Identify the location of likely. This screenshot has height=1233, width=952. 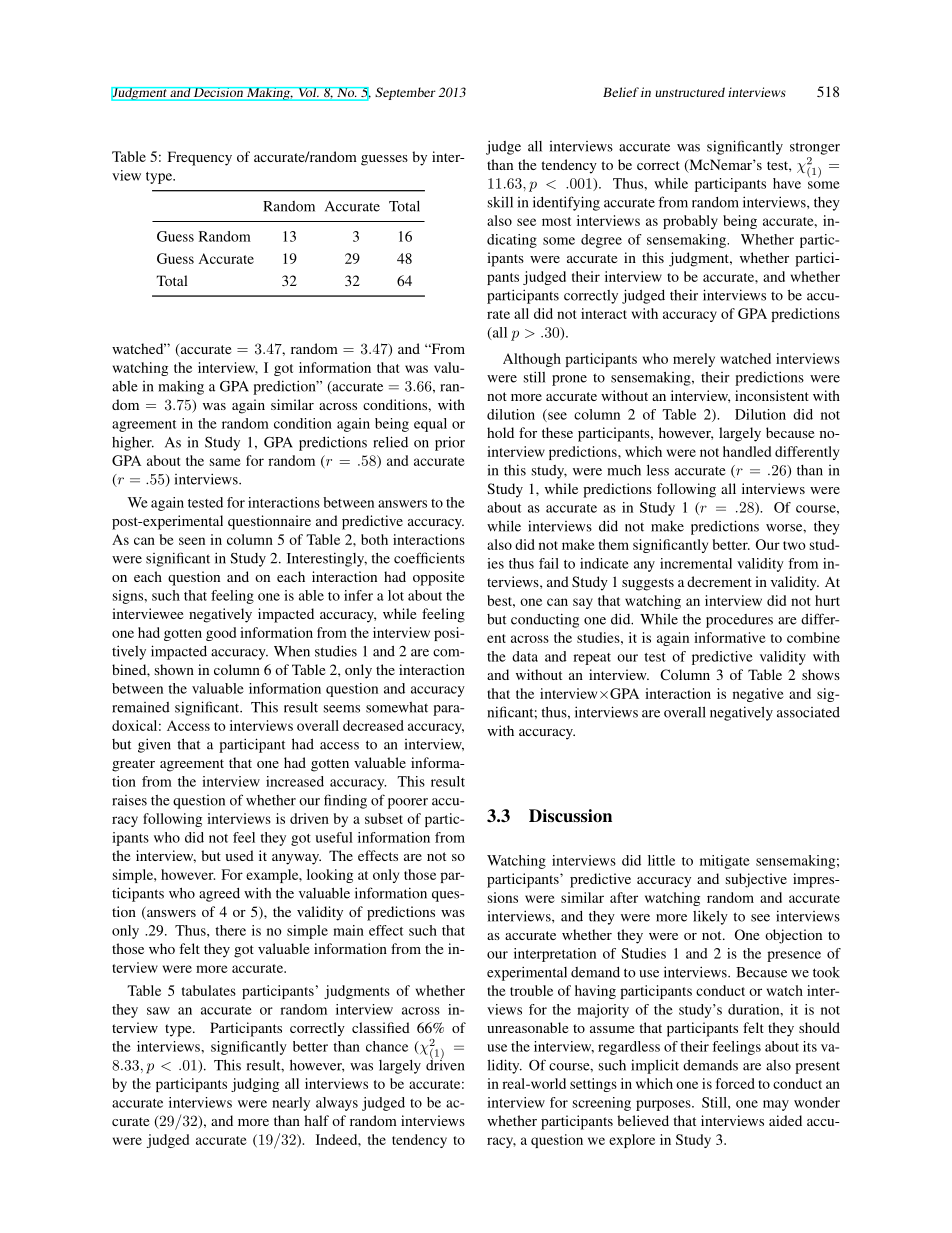
(710, 917).
